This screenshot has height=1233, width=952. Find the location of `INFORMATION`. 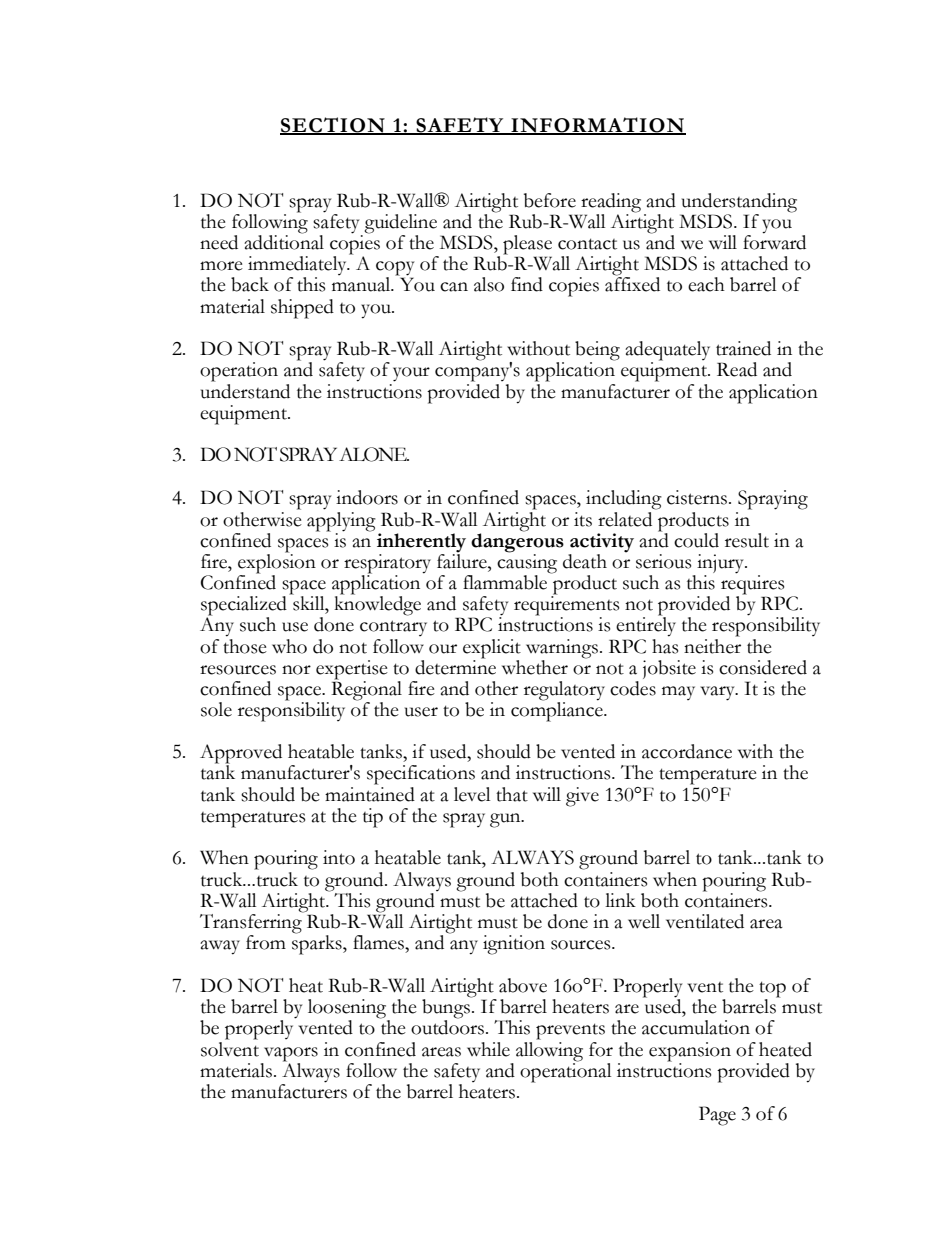

INFORMATION is located at coordinates (597, 125).
